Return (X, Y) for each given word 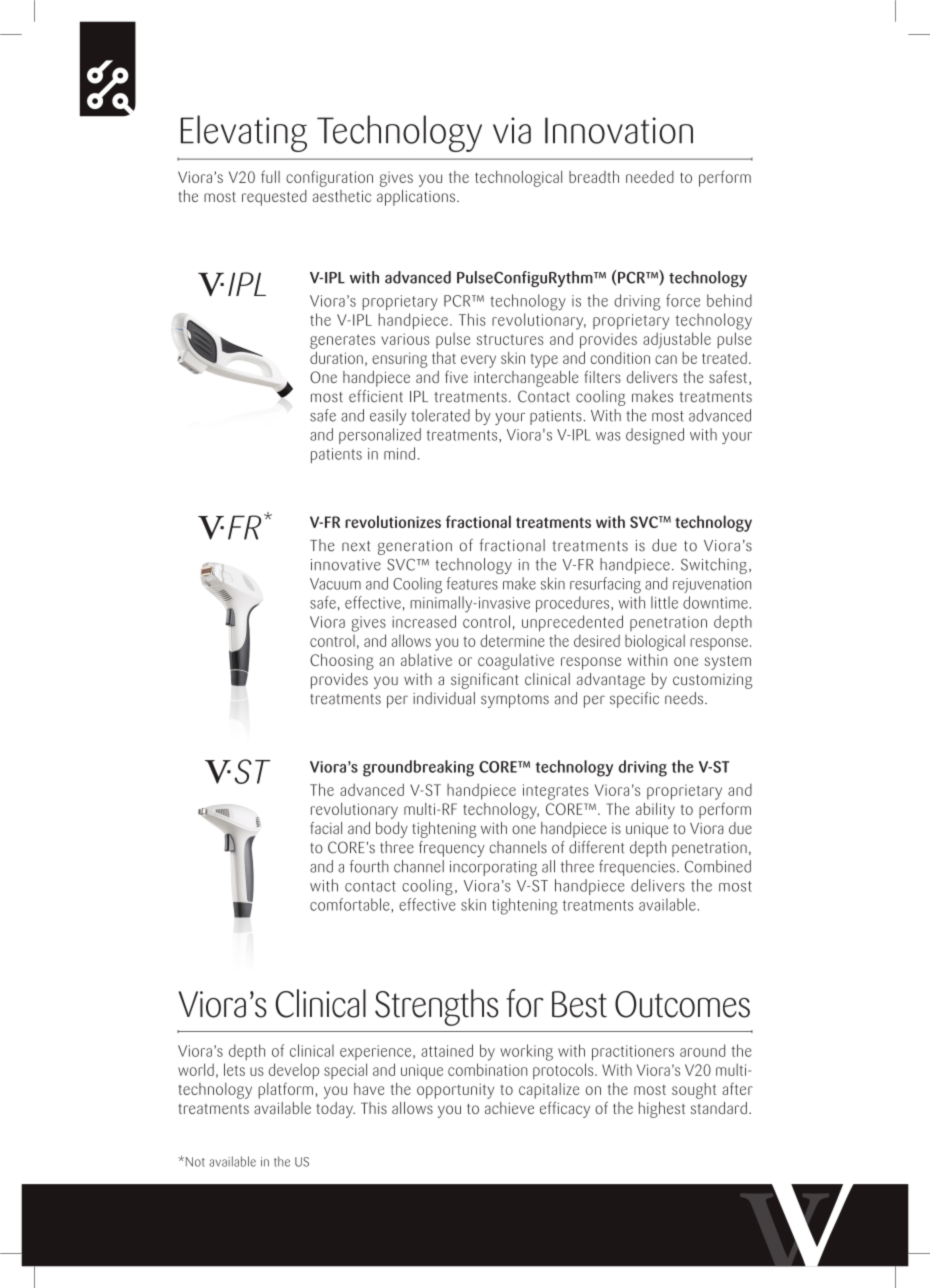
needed (650, 177)
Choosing (342, 661)
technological (518, 178)
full (270, 176)
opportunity (455, 1091)
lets (234, 1069)
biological (655, 642)
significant (485, 680)
